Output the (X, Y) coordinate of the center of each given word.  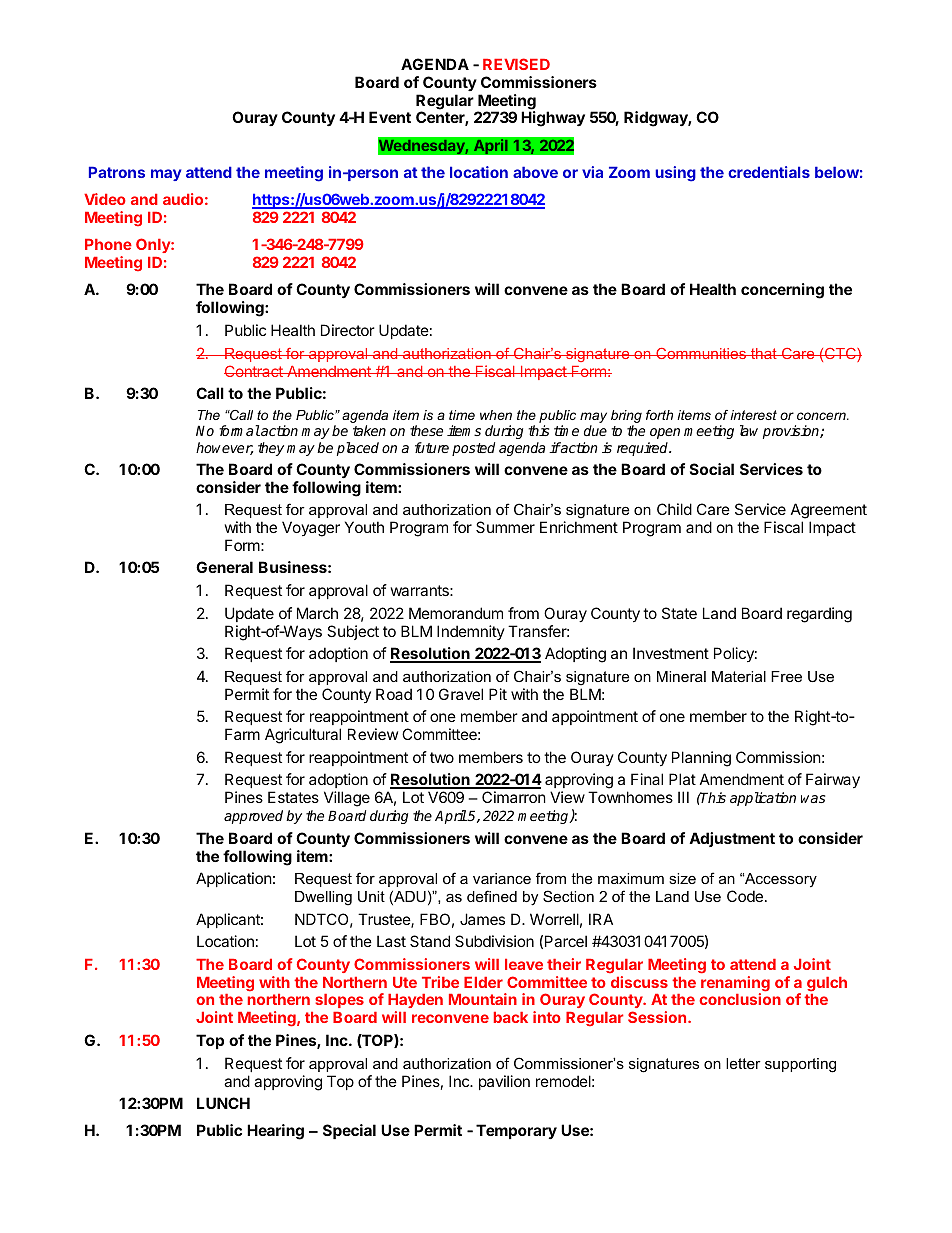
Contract (254, 371)
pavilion (504, 1082)
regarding (819, 615)
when (496, 415)
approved (253, 817)
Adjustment (732, 839)
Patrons (117, 172)
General (224, 567)
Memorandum (456, 613)
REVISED (516, 64)
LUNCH (223, 1103)
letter (743, 1063)
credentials (769, 172)
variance (502, 878)
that (764, 353)
